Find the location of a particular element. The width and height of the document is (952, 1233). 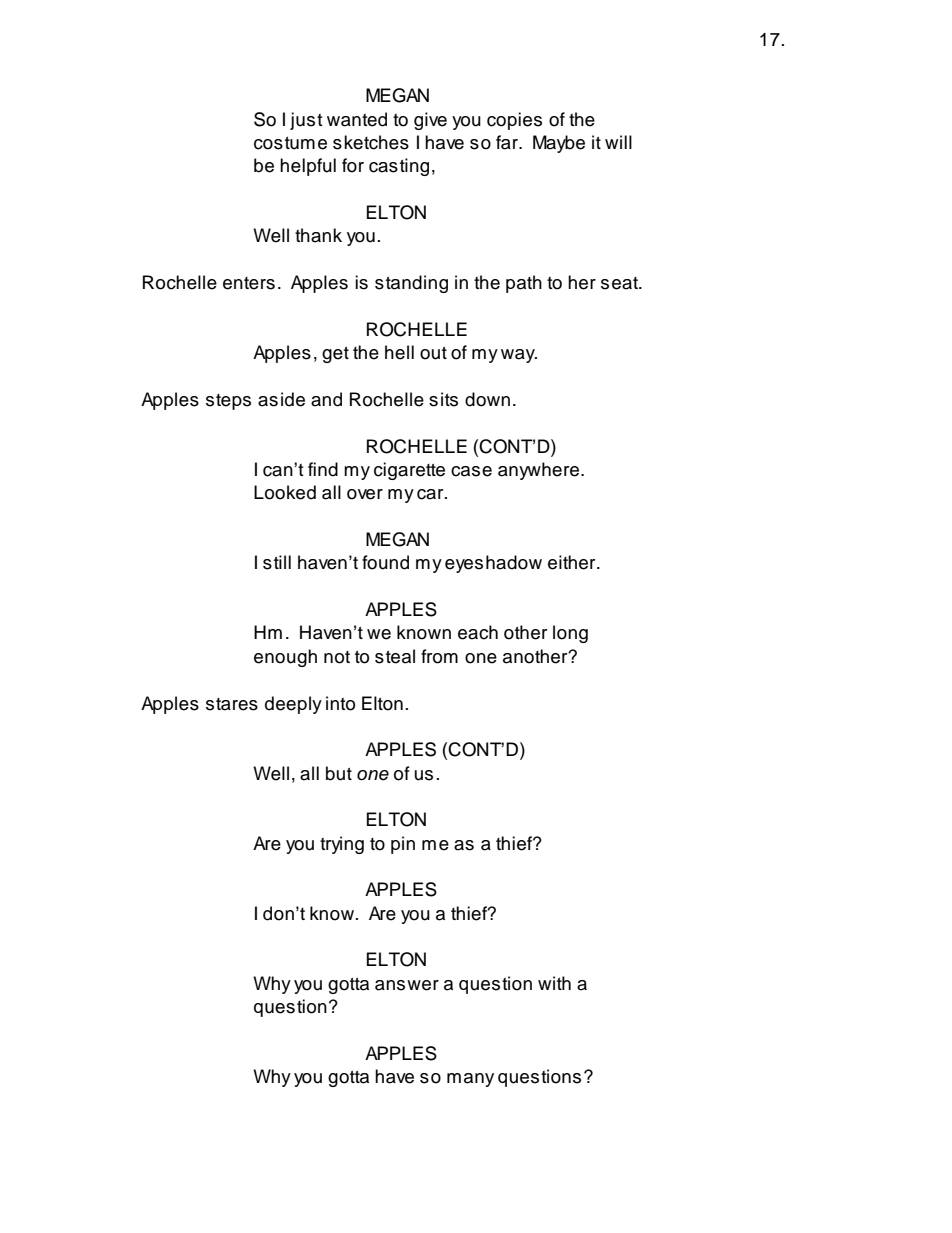

with is located at coordinates (554, 983).
